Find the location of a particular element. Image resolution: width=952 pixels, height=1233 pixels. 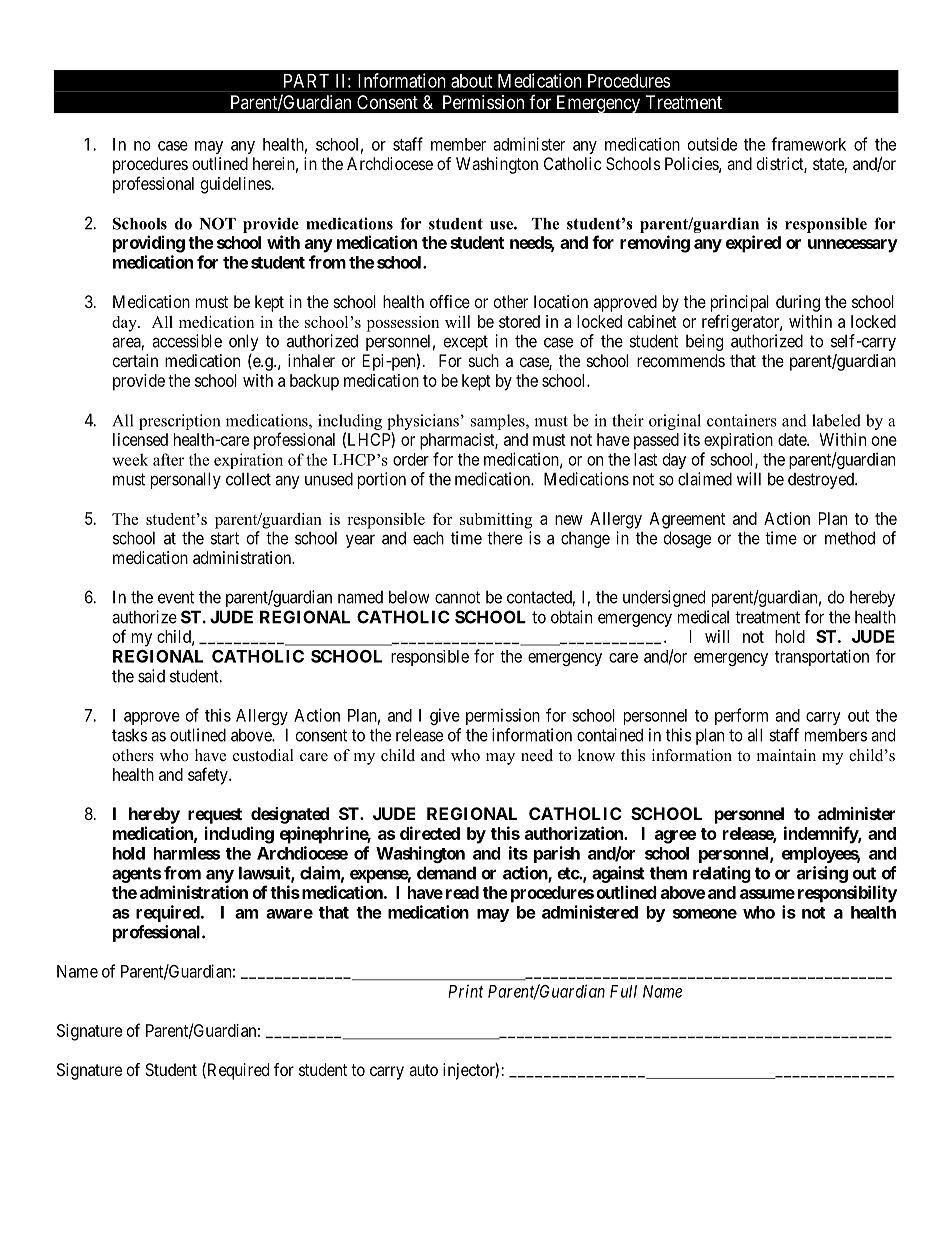

auto is located at coordinates (423, 1070).
